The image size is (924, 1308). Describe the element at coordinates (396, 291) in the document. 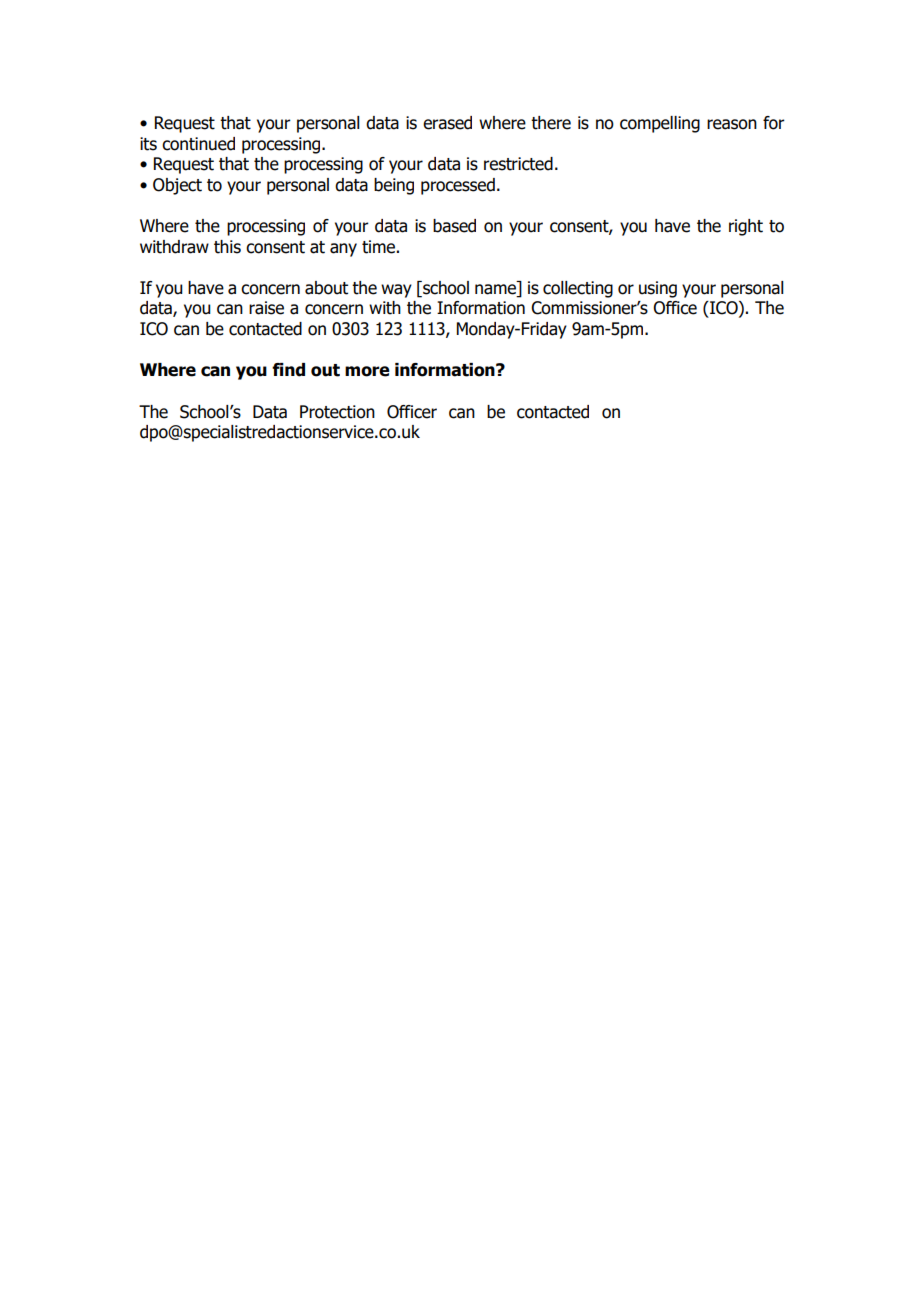

I see `way` at that location.
